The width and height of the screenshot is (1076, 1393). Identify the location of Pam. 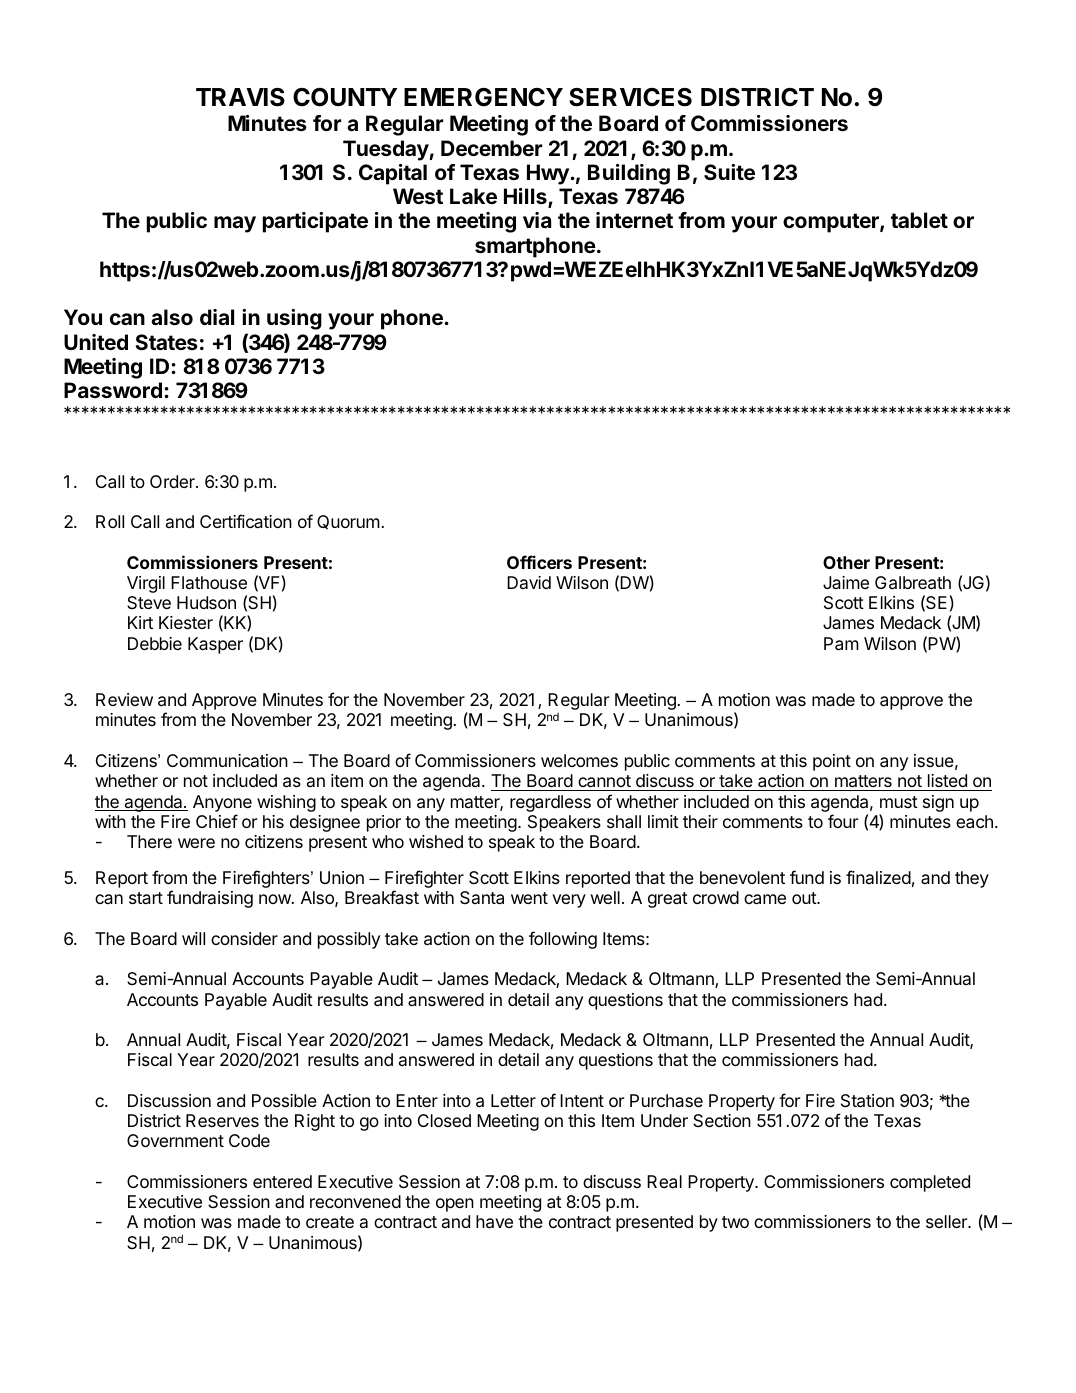
(841, 644).
